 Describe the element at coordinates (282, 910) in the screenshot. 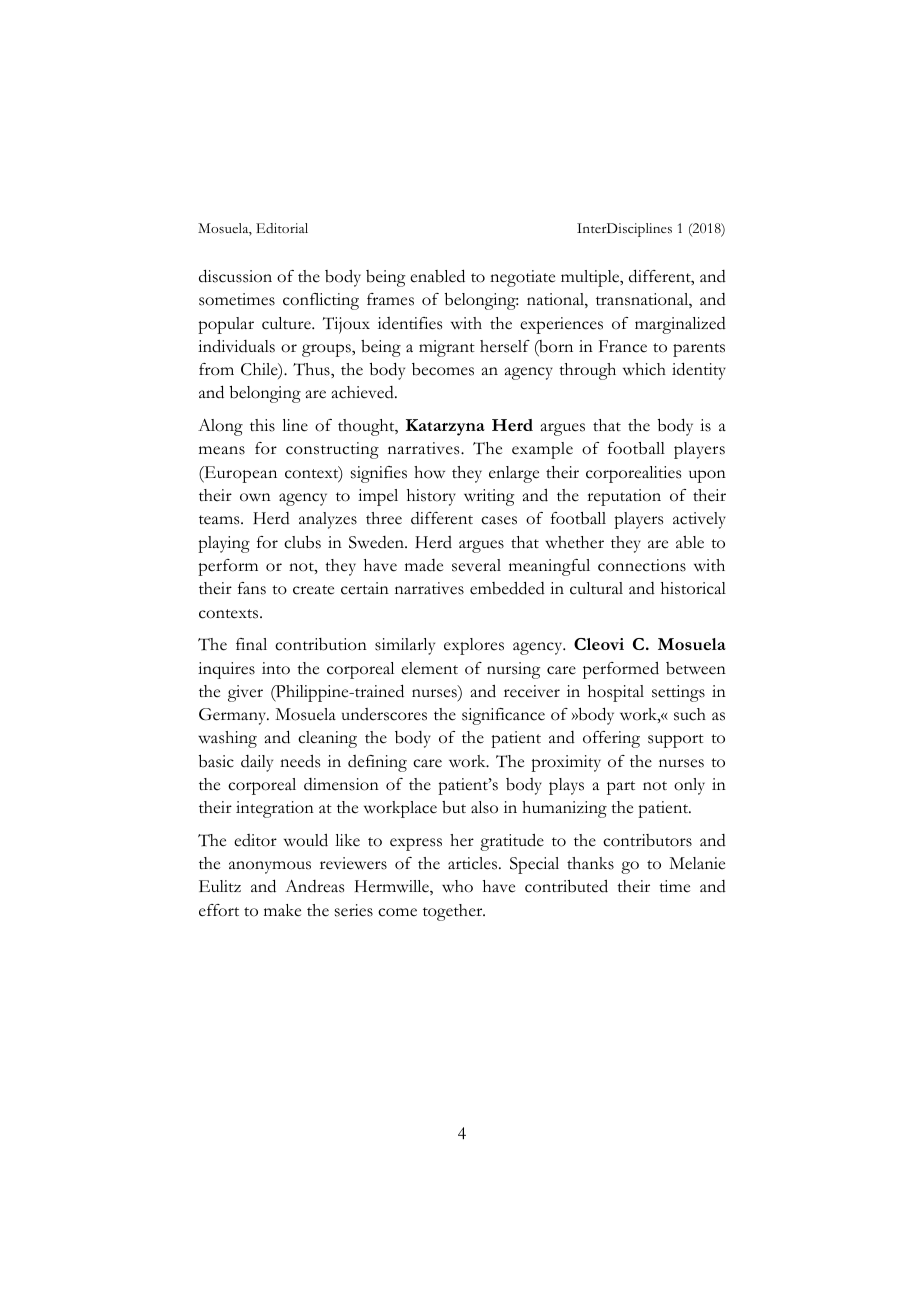

I see `make` at that location.
